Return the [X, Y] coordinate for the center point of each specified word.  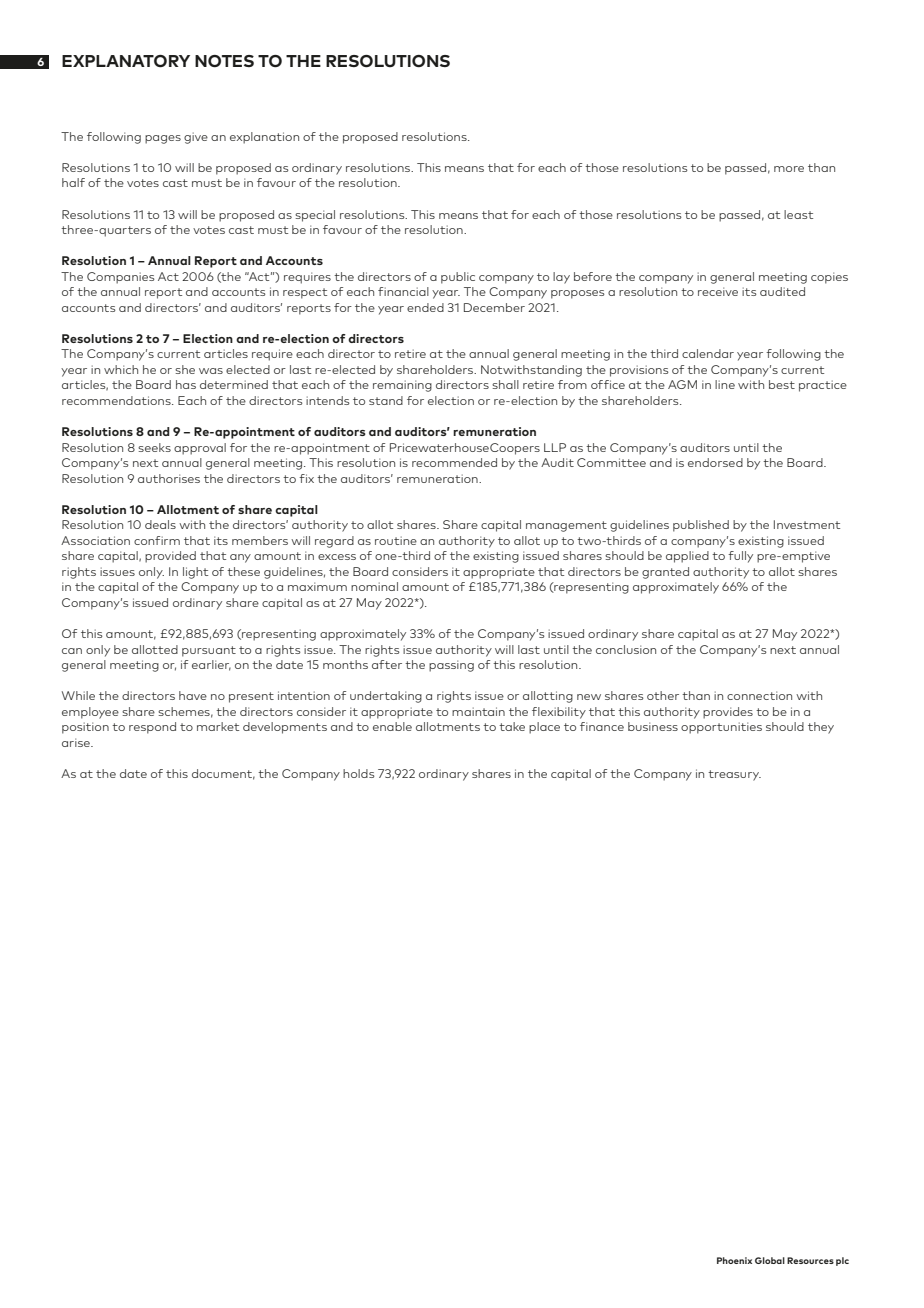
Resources [810, 1260]
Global [770, 1260]
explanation [264, 138]
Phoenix [734, 1260]
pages [163, 139]
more [789, 169]
